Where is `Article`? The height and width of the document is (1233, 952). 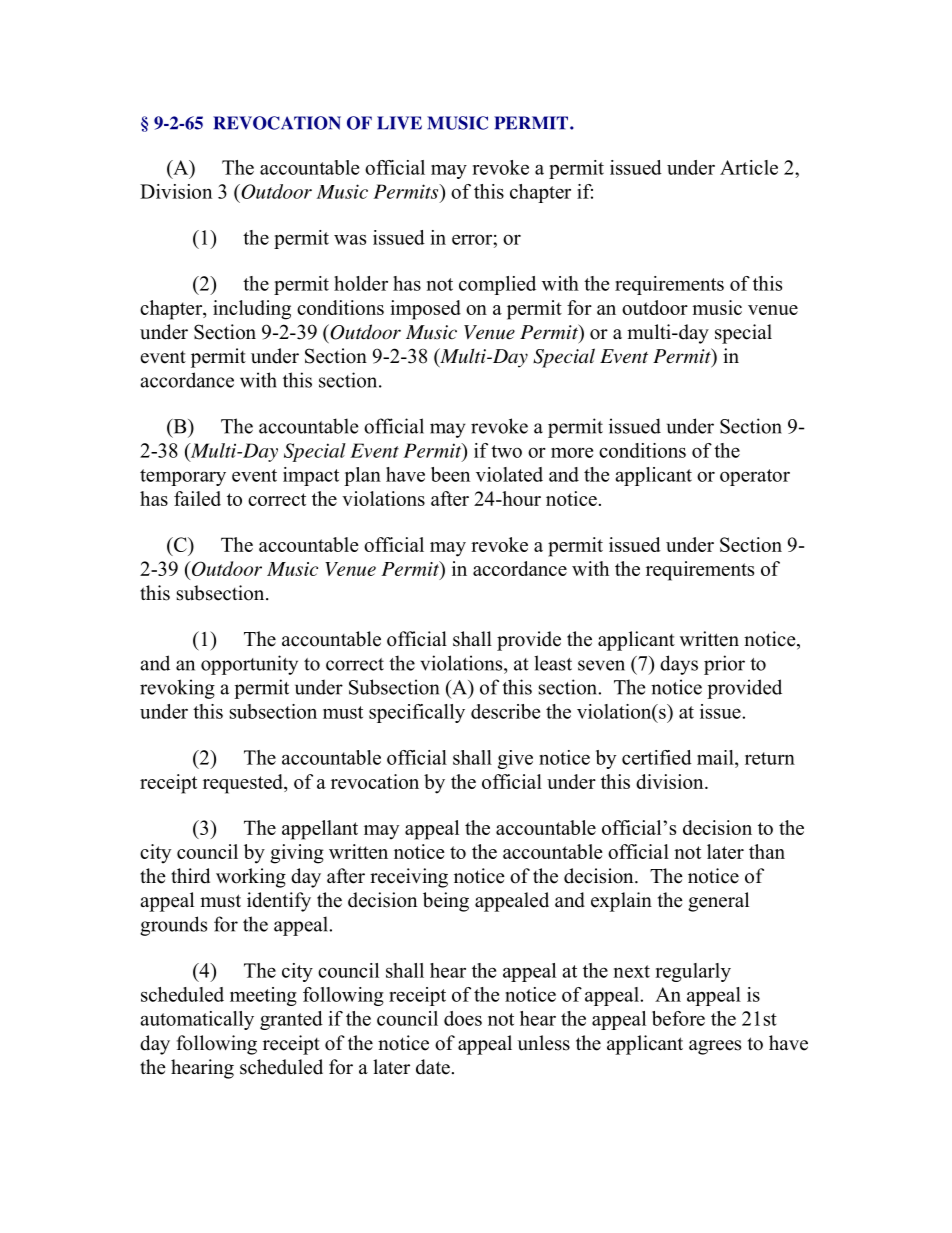
Article is located at coordinates (749, 167).
